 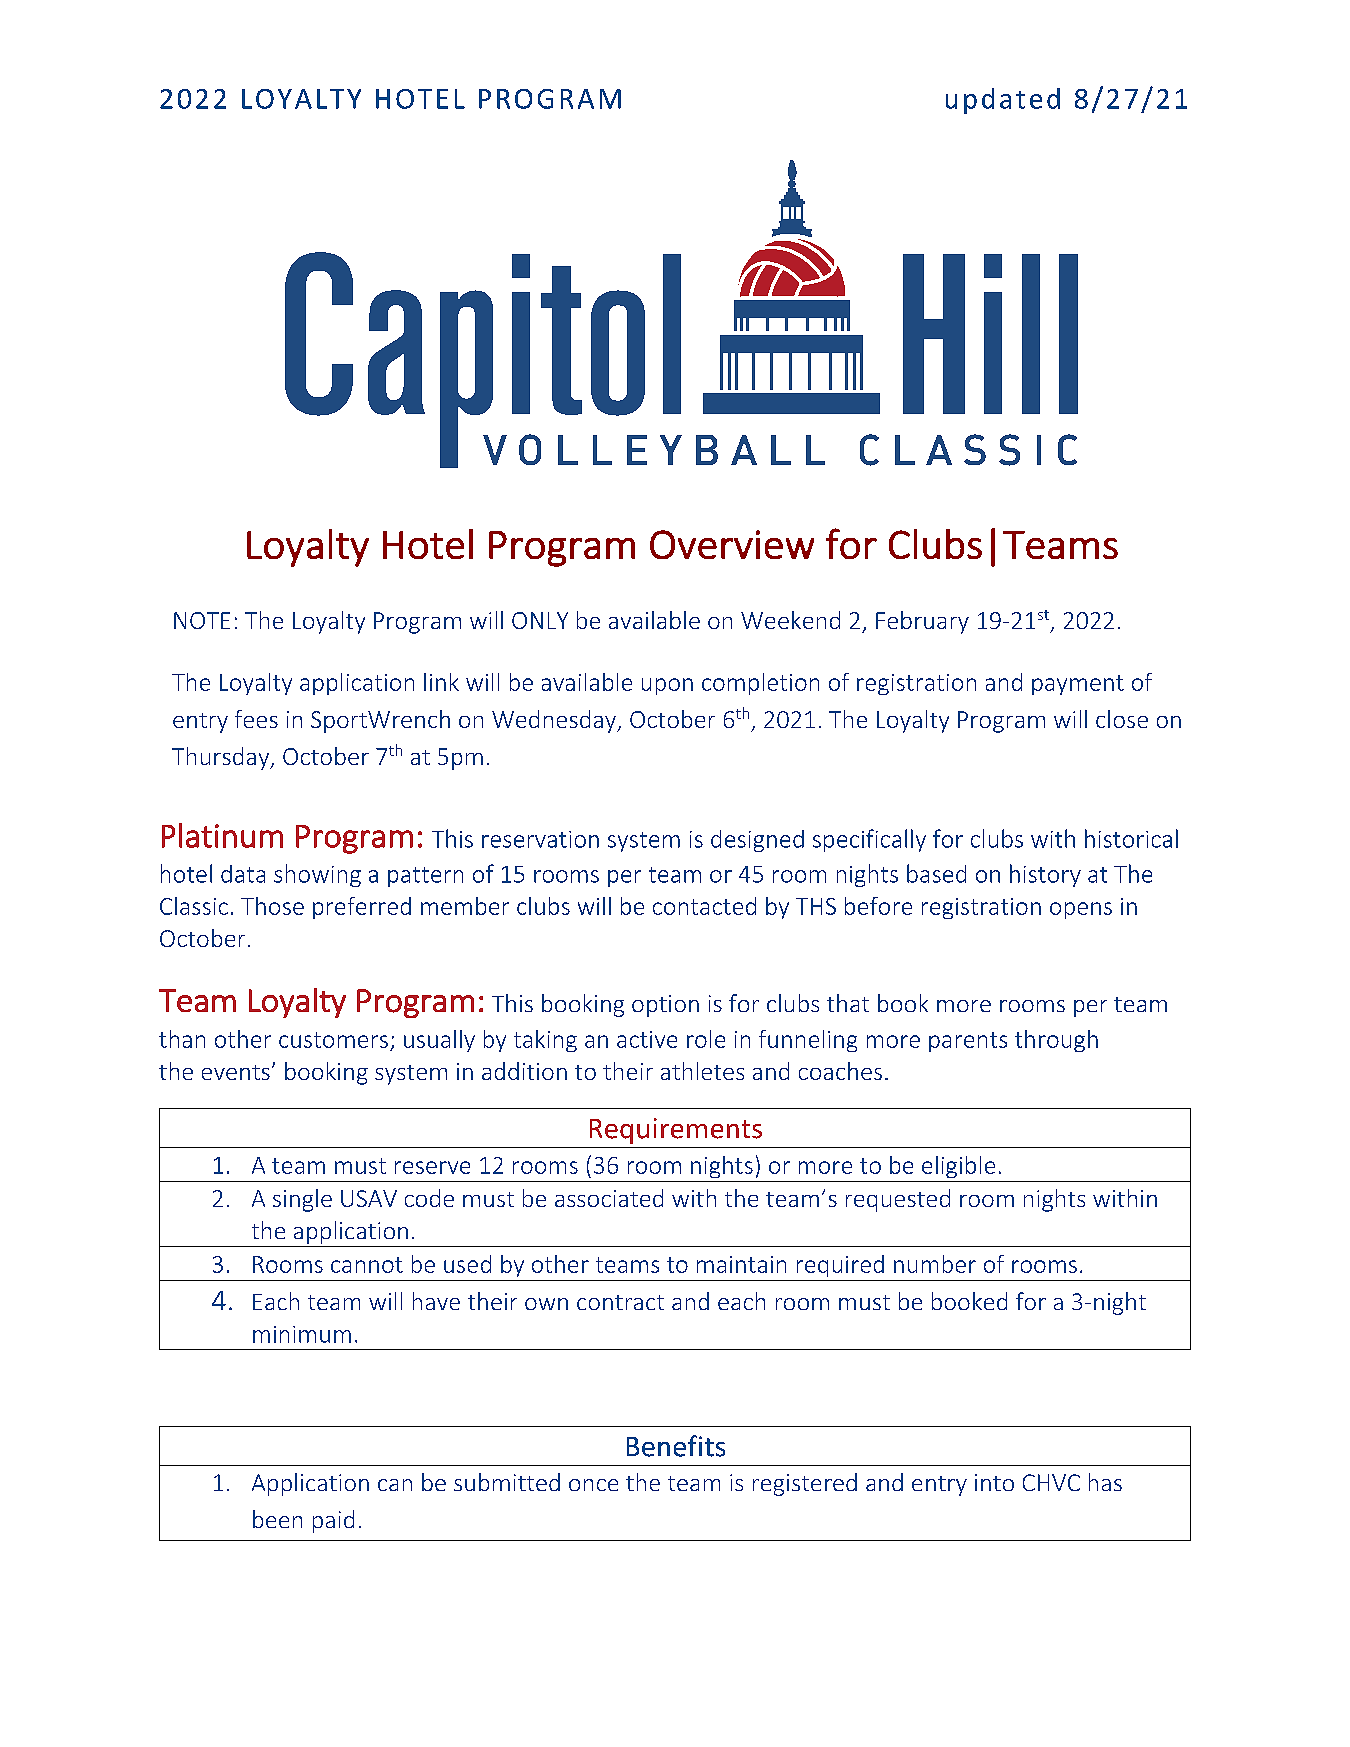 I want to click on into, so click(x=994, y=1482).
